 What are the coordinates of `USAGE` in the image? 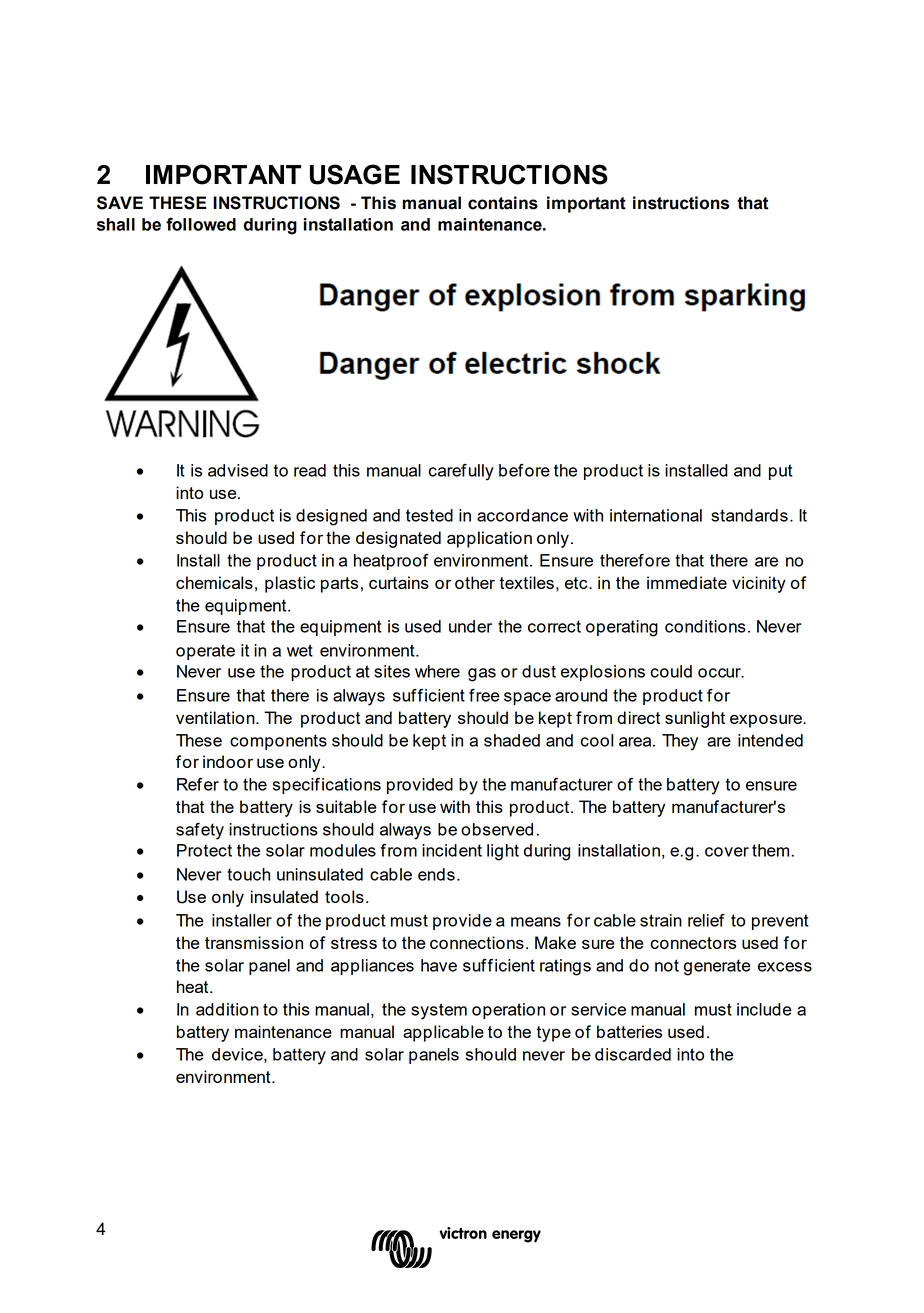 It's located at (355, 174).
